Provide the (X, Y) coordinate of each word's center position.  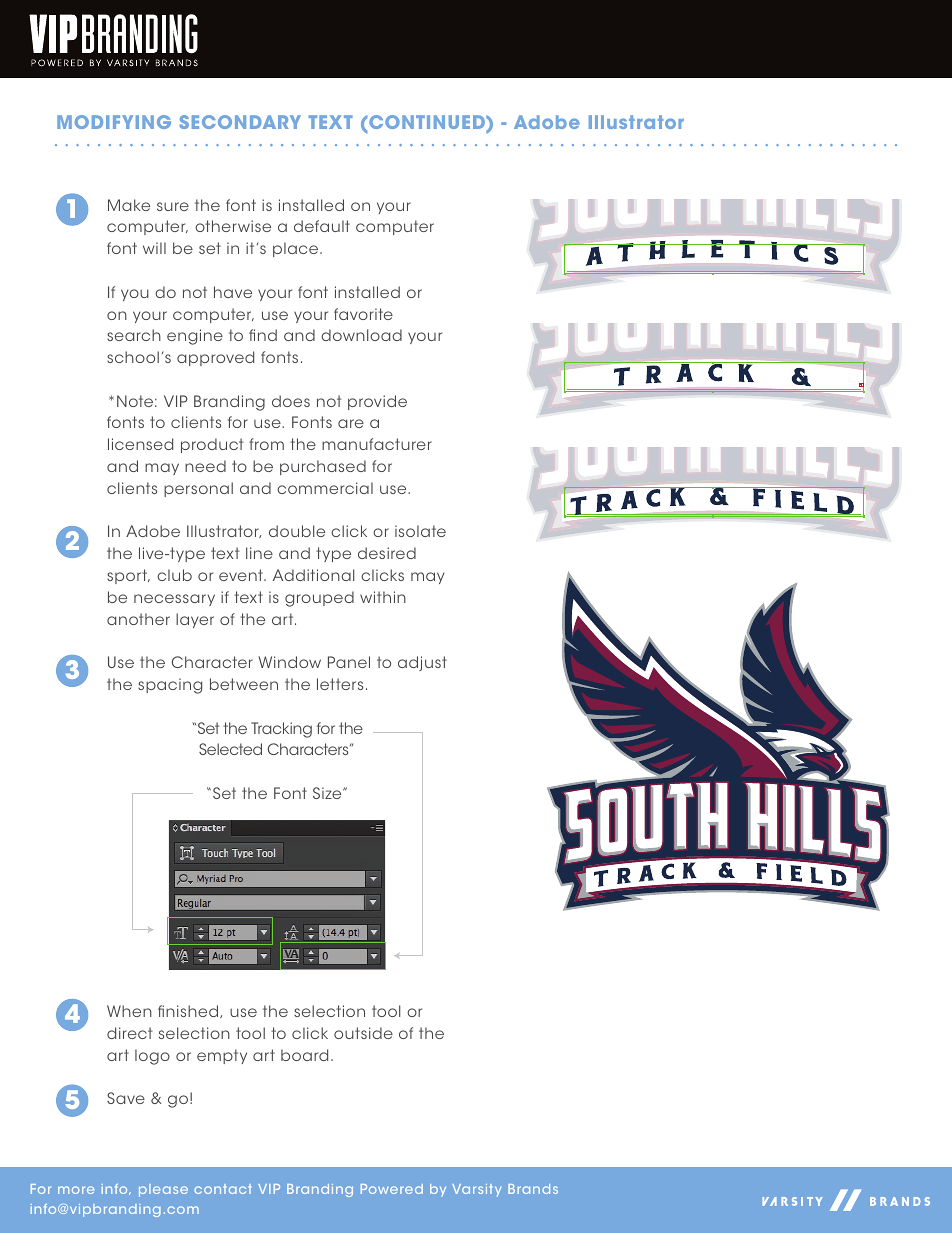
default (322, 226)
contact (223, 1189)
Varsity (476, 1190)
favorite (363, 314)
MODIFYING (114, 122)
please (163, 1190)
